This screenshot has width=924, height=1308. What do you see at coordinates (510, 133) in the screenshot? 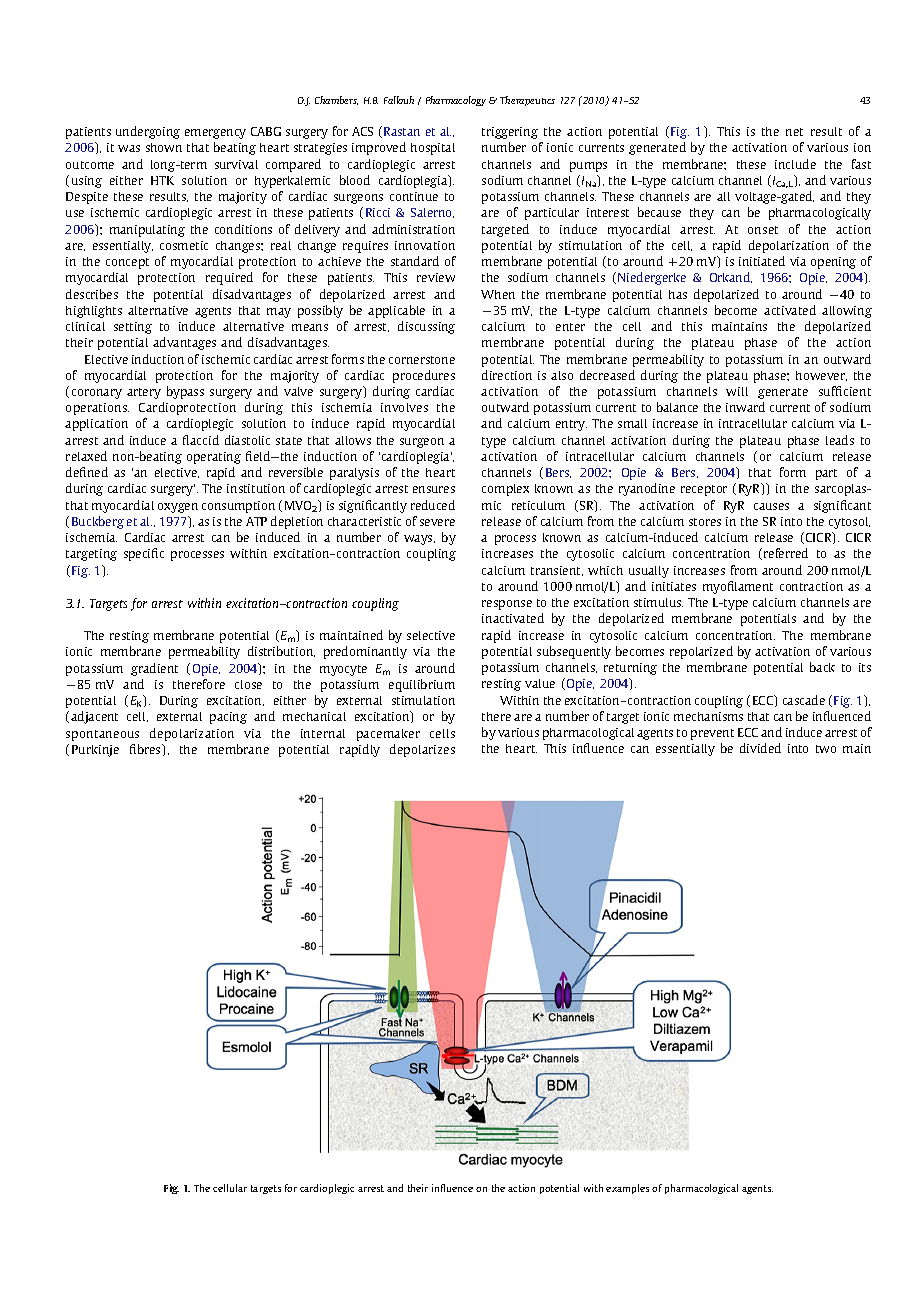
I see `triggering` at bounding box center [510, 133].
